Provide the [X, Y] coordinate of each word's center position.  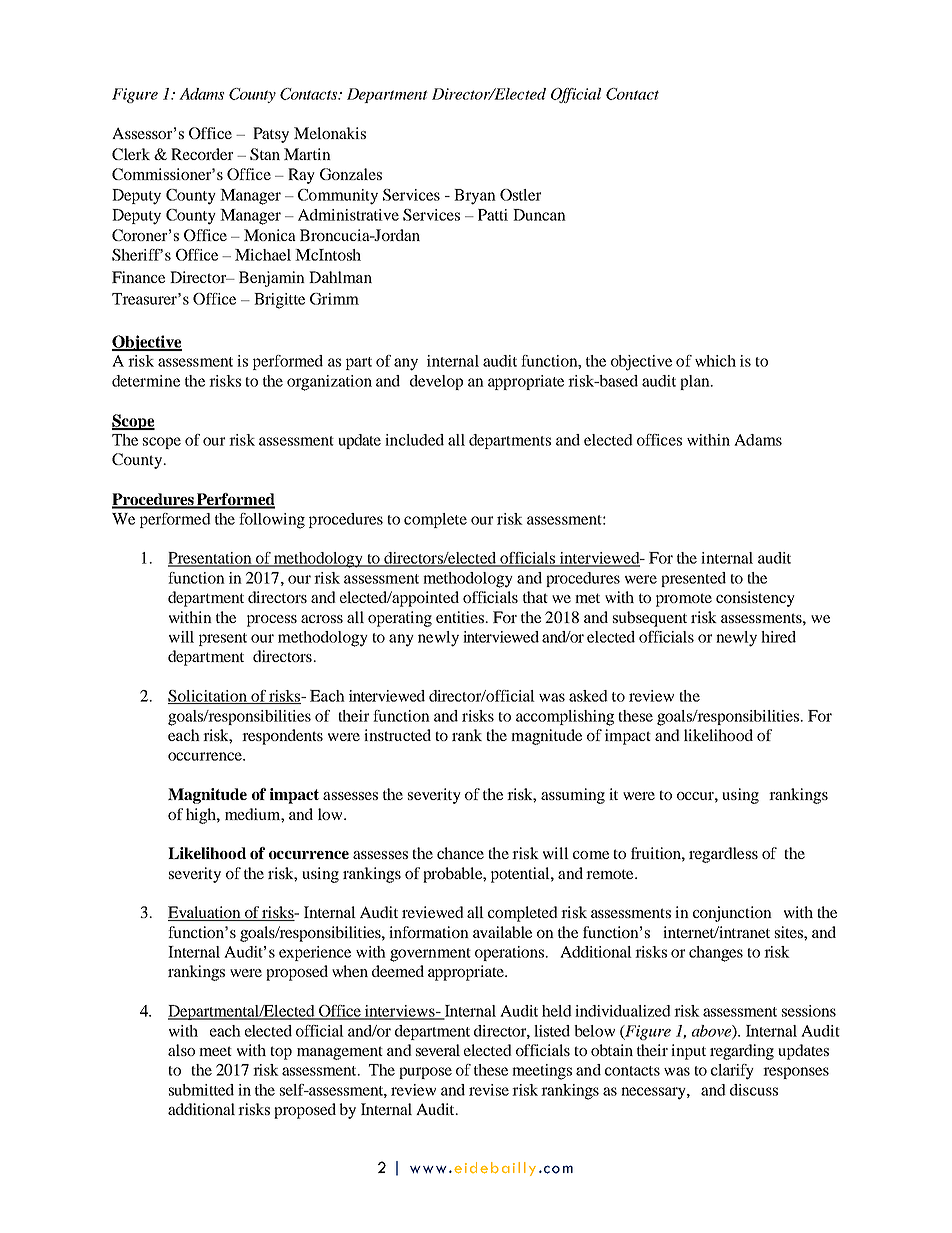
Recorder [202, 154]
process [272, 621]
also [181, 1050]
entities [461, 617]
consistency [755, 599]
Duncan [539, 215]
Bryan [475, 197]
